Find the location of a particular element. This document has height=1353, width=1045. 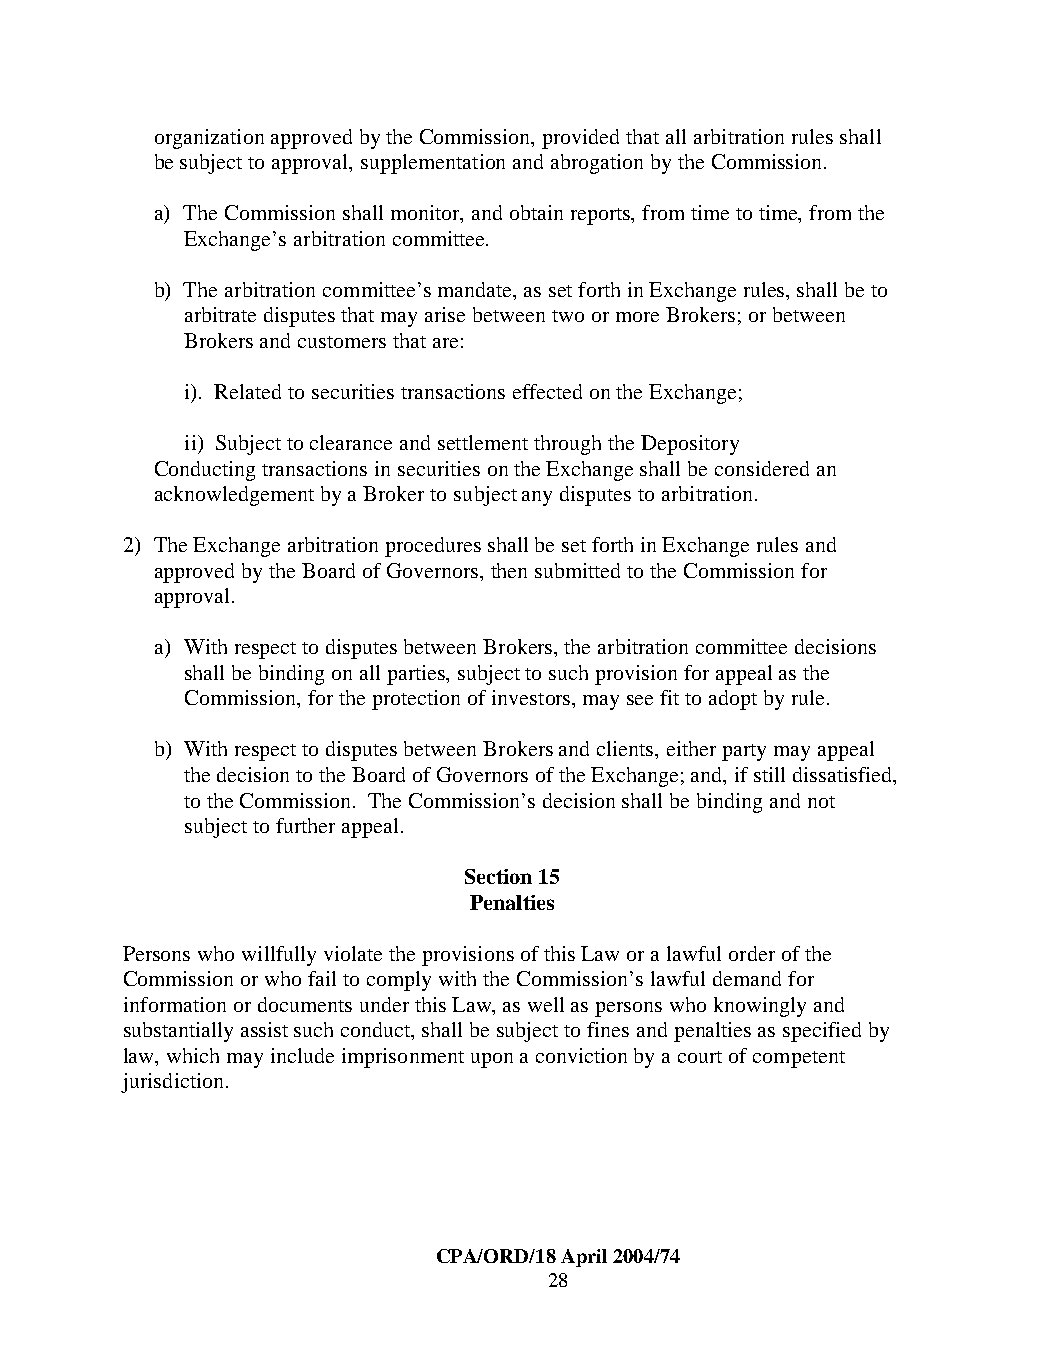

adopt is located at coordinates (733, 700).
